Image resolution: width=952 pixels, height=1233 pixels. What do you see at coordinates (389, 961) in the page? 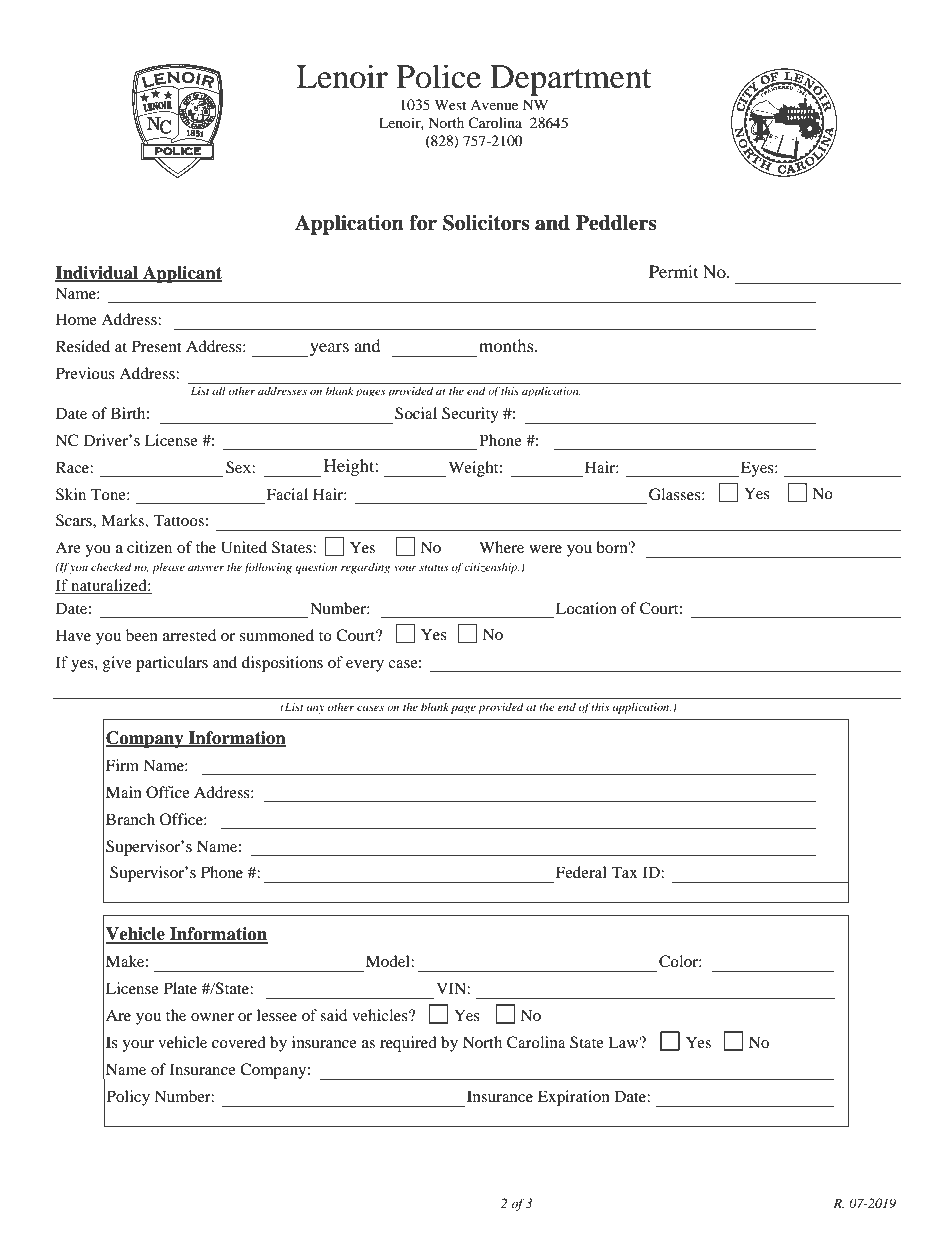
I see `Model` at bounding box center [389, 961].
